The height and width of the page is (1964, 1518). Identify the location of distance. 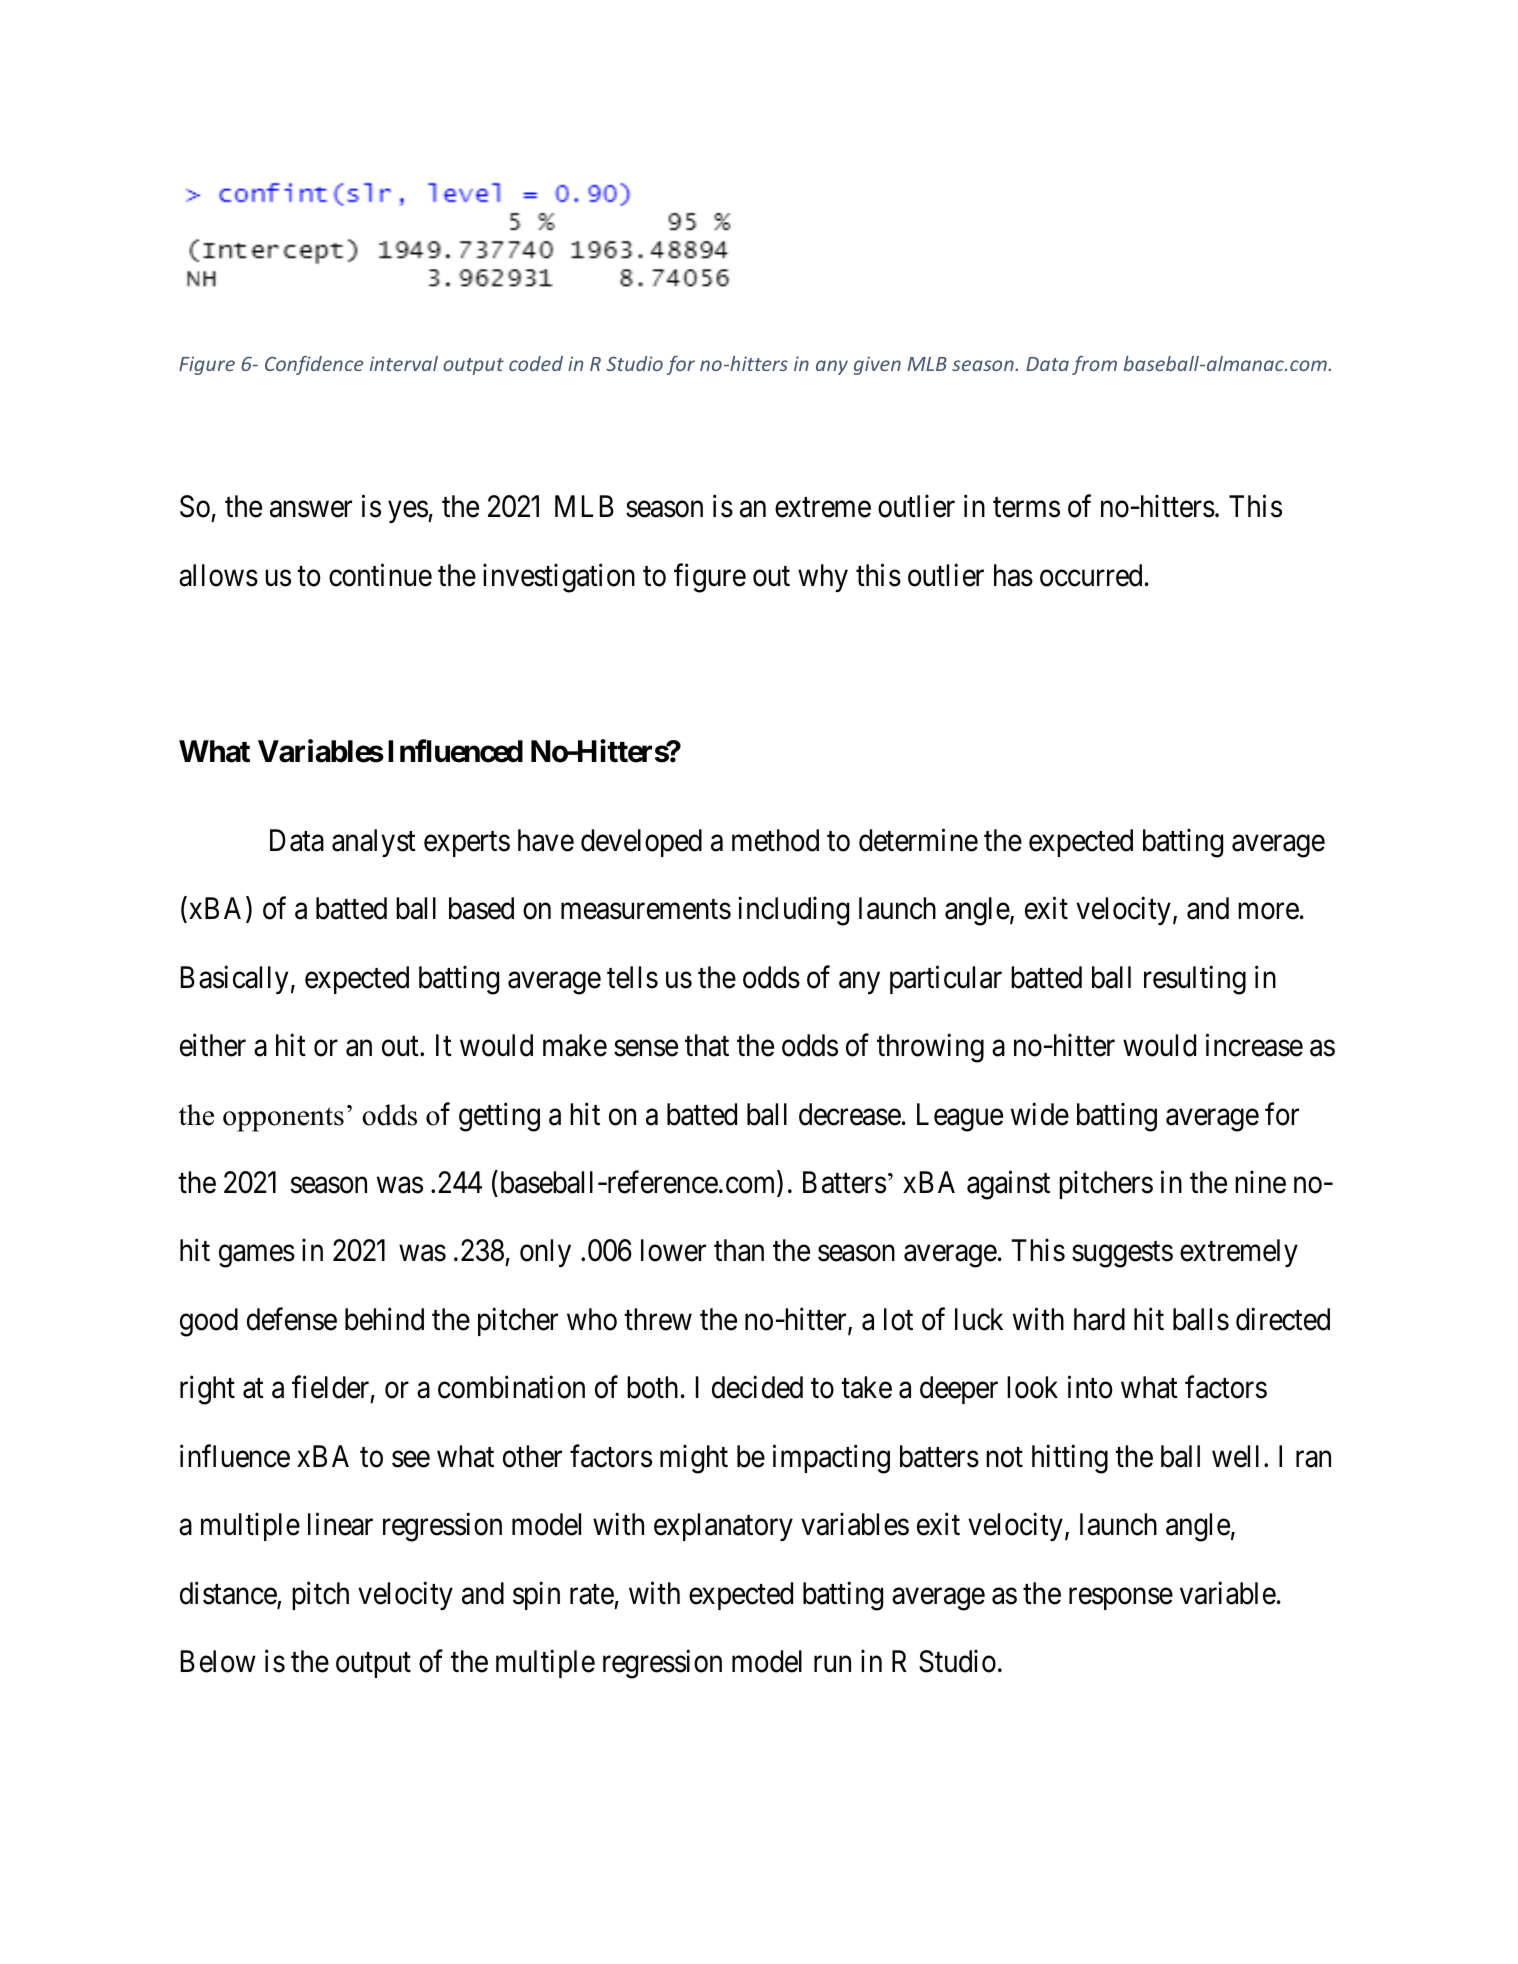
(229, 1594).
